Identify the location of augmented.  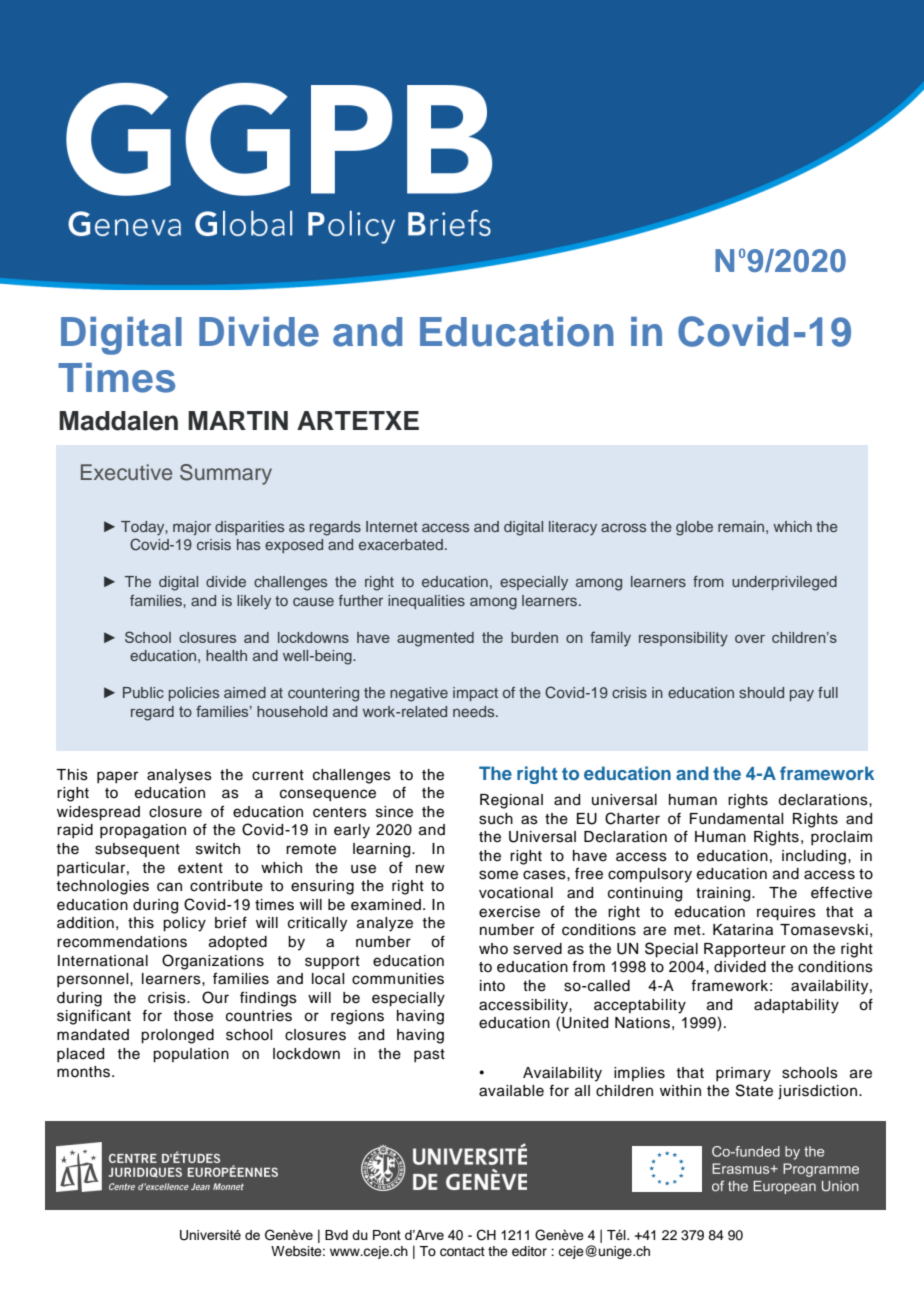
(435, 639).
